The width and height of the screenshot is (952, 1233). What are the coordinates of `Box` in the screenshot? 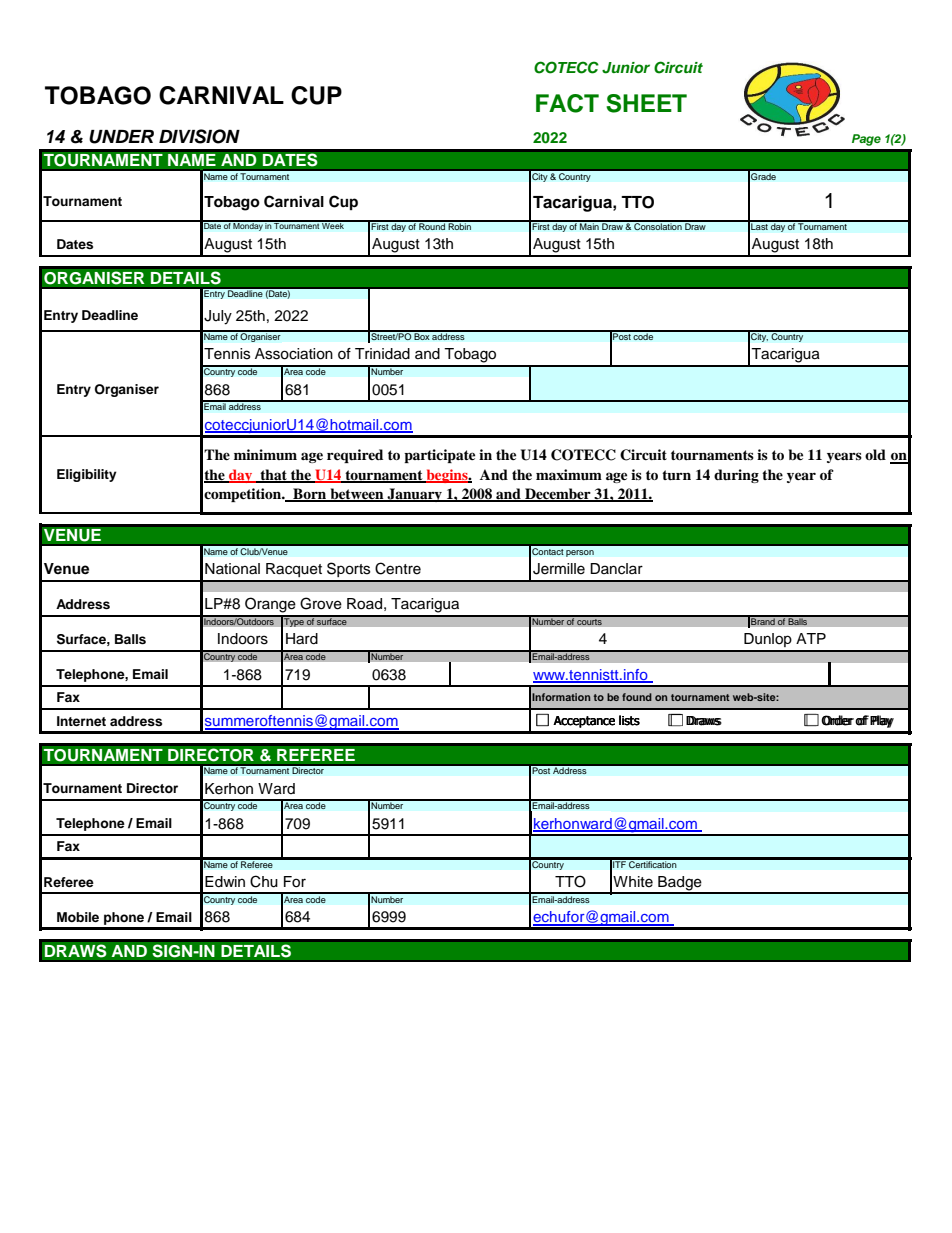 It's located at (422, 335).
